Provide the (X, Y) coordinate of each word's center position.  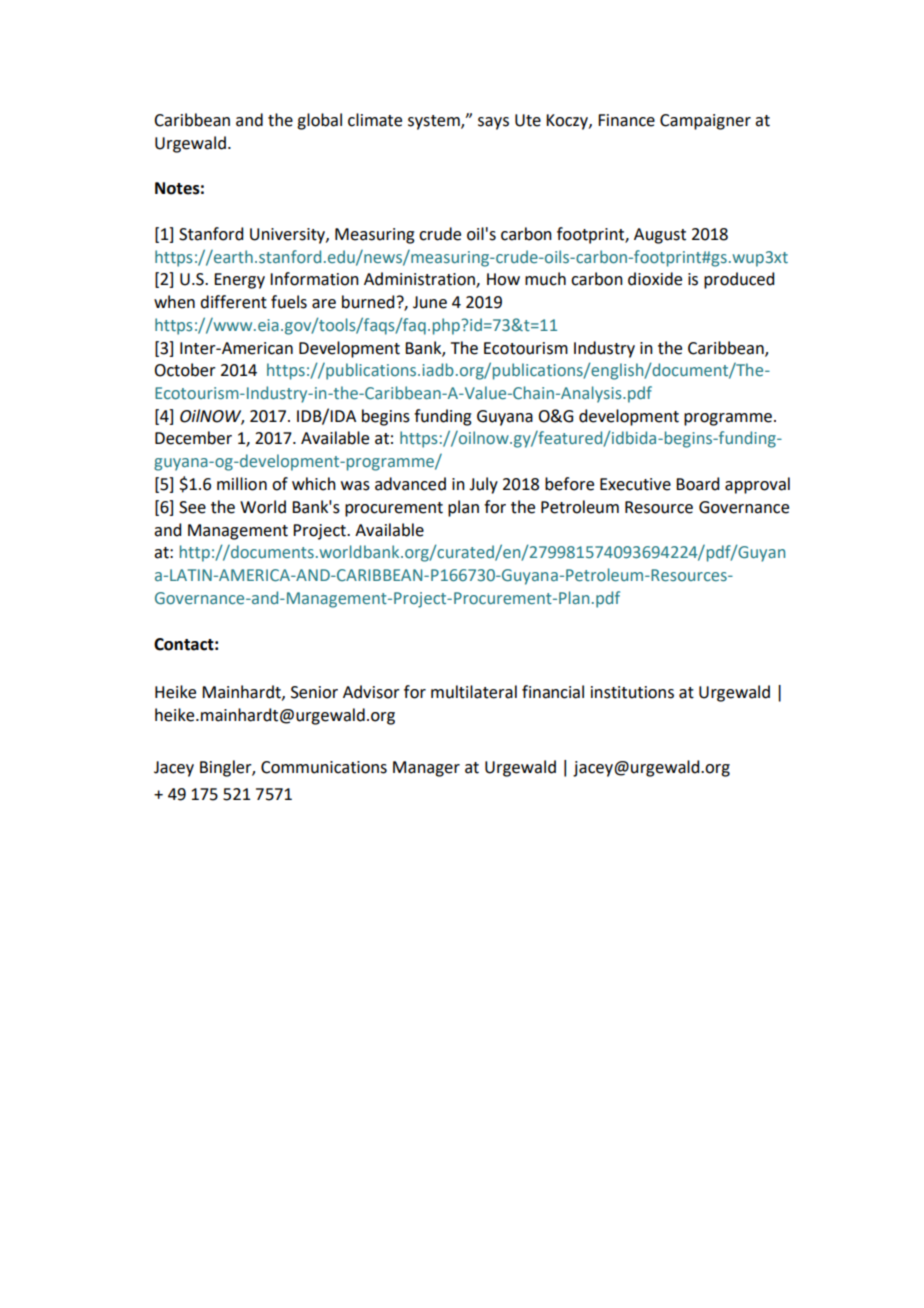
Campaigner (705, 122)
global (319, 121)
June (430, 302)
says (493, 123)
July (483, 485)
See (192, 507)
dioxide (655, 279)
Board (697, 484)
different (233, 302)
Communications (324, 767)
